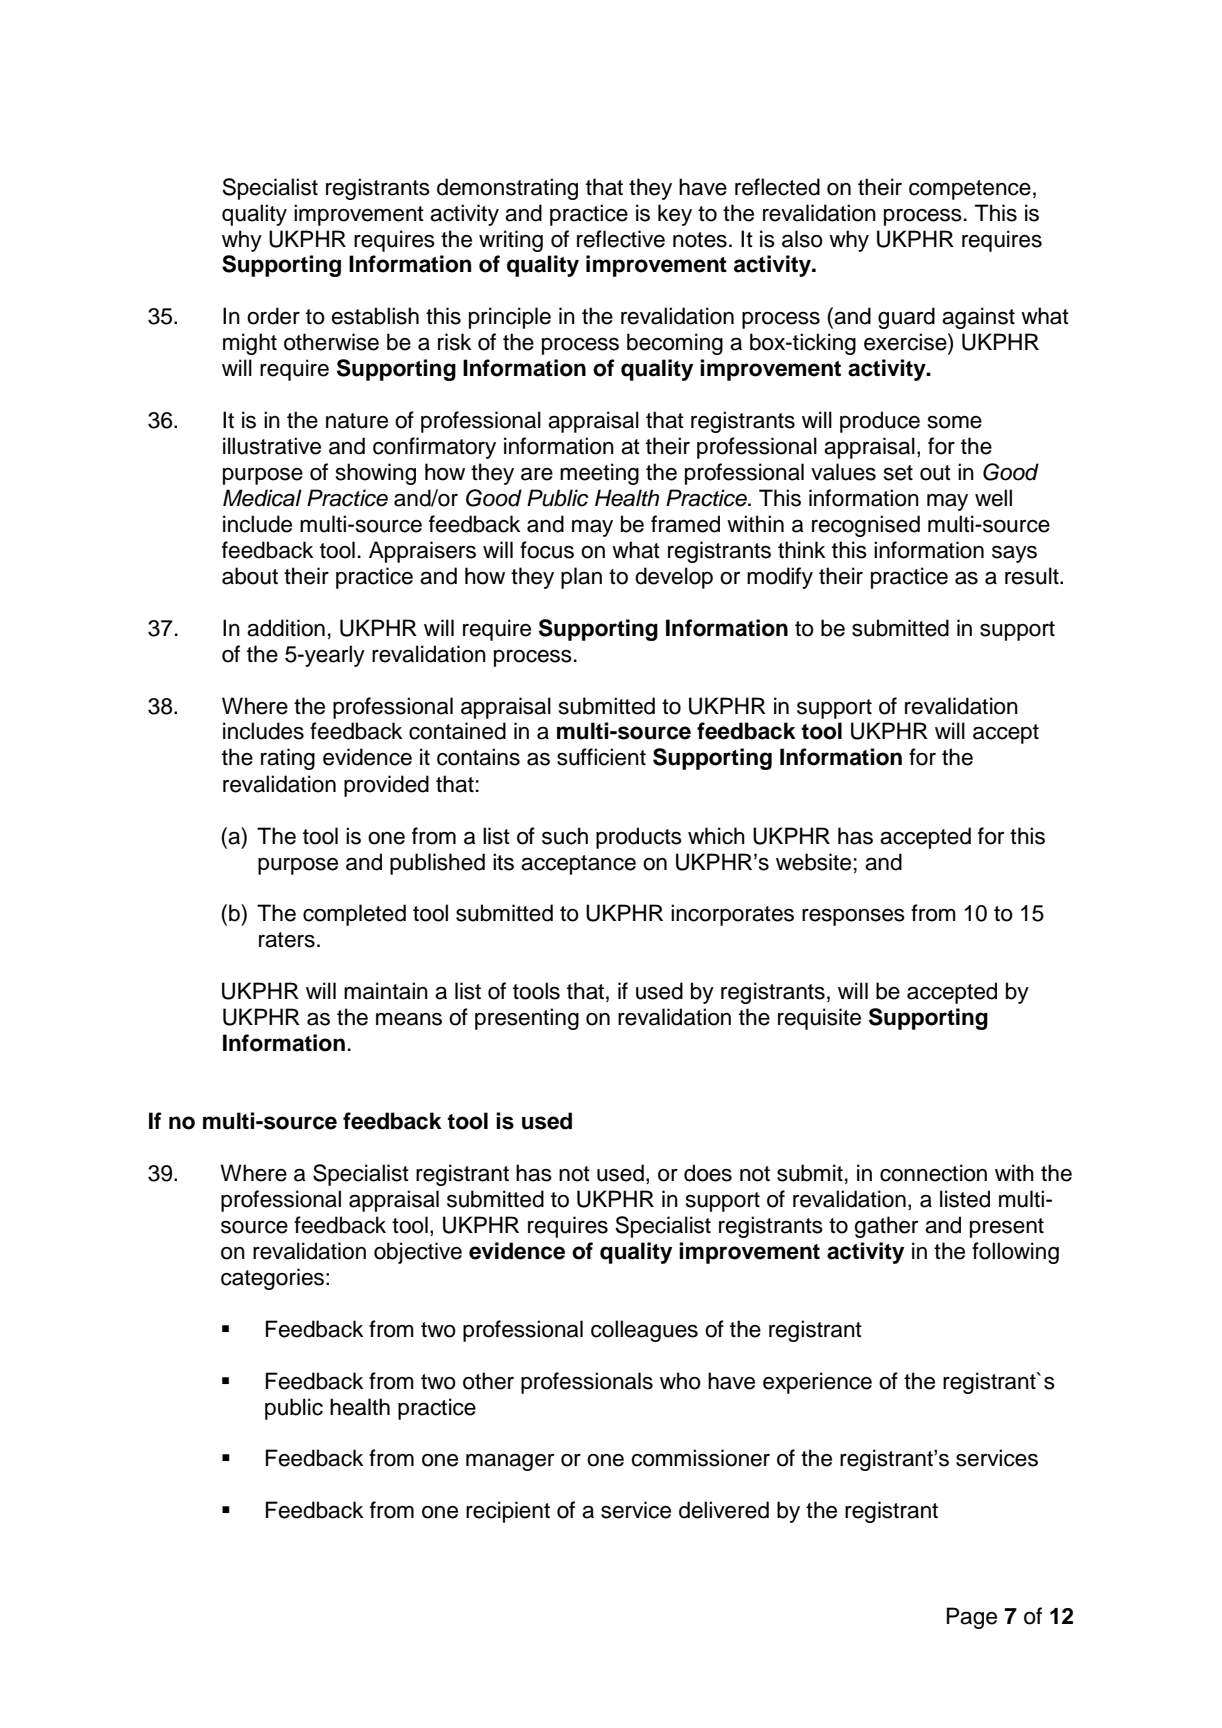 This document has width=1222, height=1728. What do you see at coordinates (708, 1173) in the document?
I see `does` at bounding box center [708, 1173].
